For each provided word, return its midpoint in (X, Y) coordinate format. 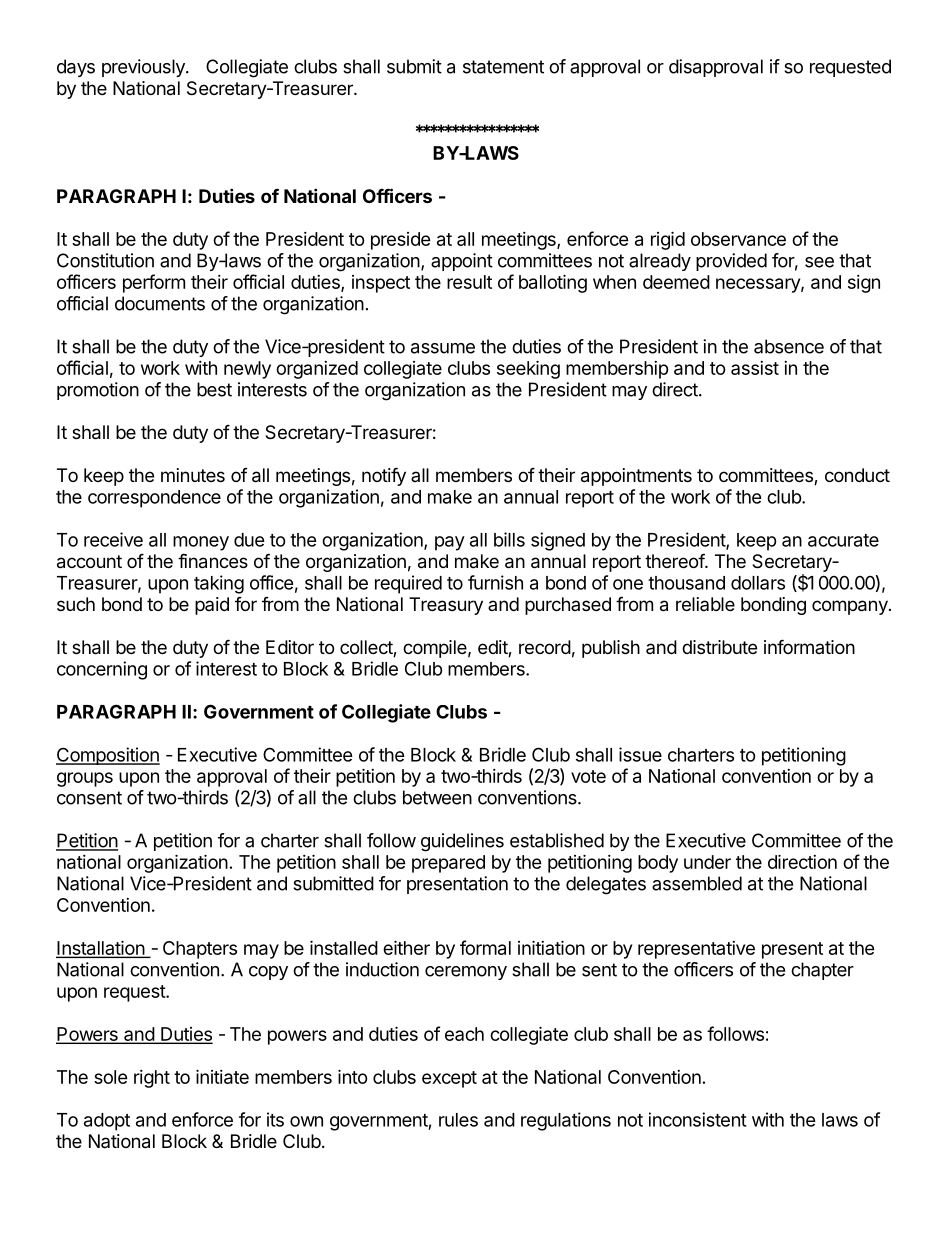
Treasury (446, 606)
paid (212, 606)
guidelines (462, 842)
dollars (758, 583)
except (449, 1079)
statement (503, 67)
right (152, 1079)
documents (160, 303)
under (707, 862)
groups (85, 779)
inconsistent (698, 1119)
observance (738, 239)
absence (789, 346)
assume (443, 348)
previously (144, 68)
